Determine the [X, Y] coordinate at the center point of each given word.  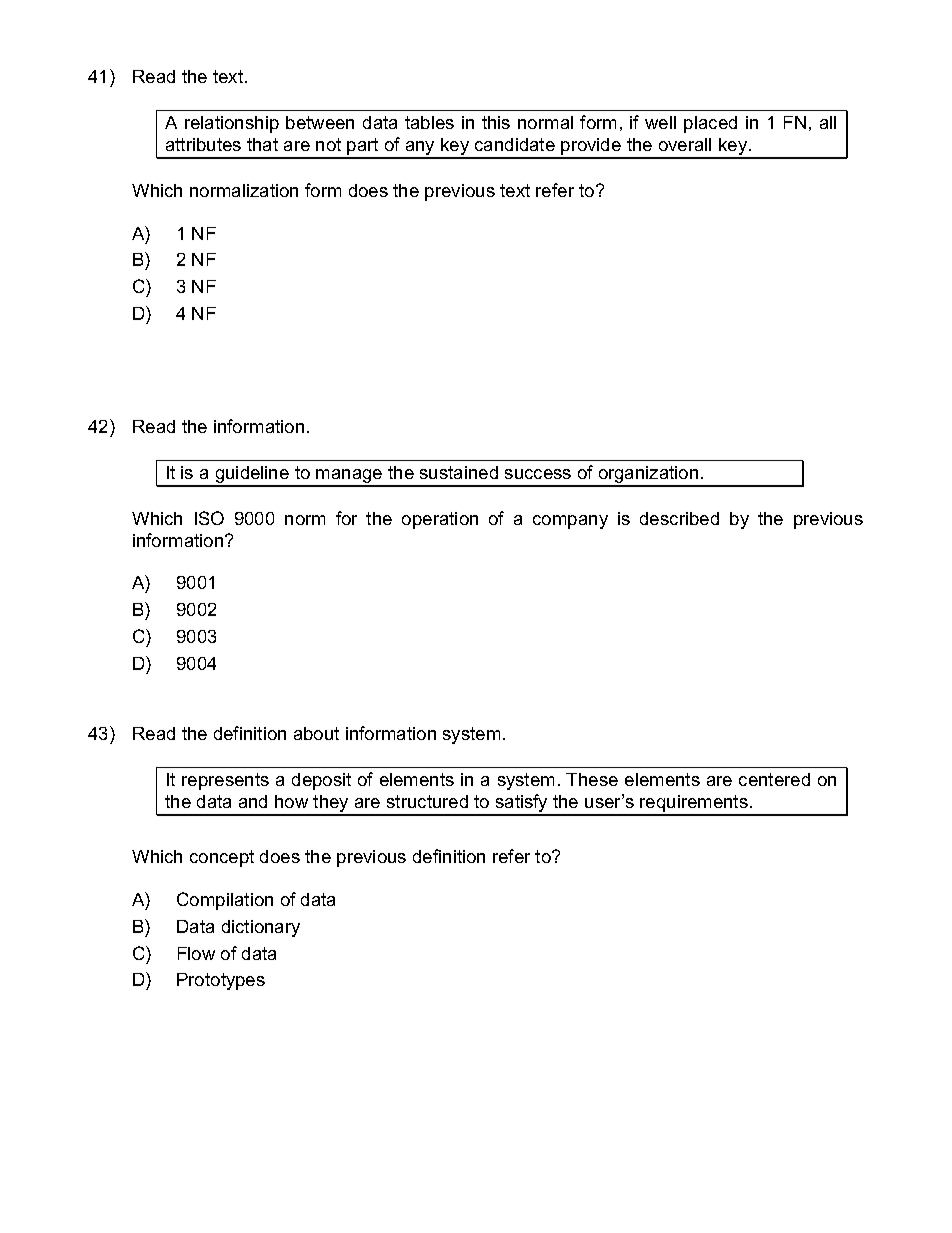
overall [685, 144]
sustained [459, 472]
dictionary [261, 928]
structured [427, 801]
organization [648, 476]
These [592, 779]
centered [774, 779]
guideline [252, 476]
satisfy [522, 804]
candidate [515, 144]
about [316, 733]
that [262, 144]
